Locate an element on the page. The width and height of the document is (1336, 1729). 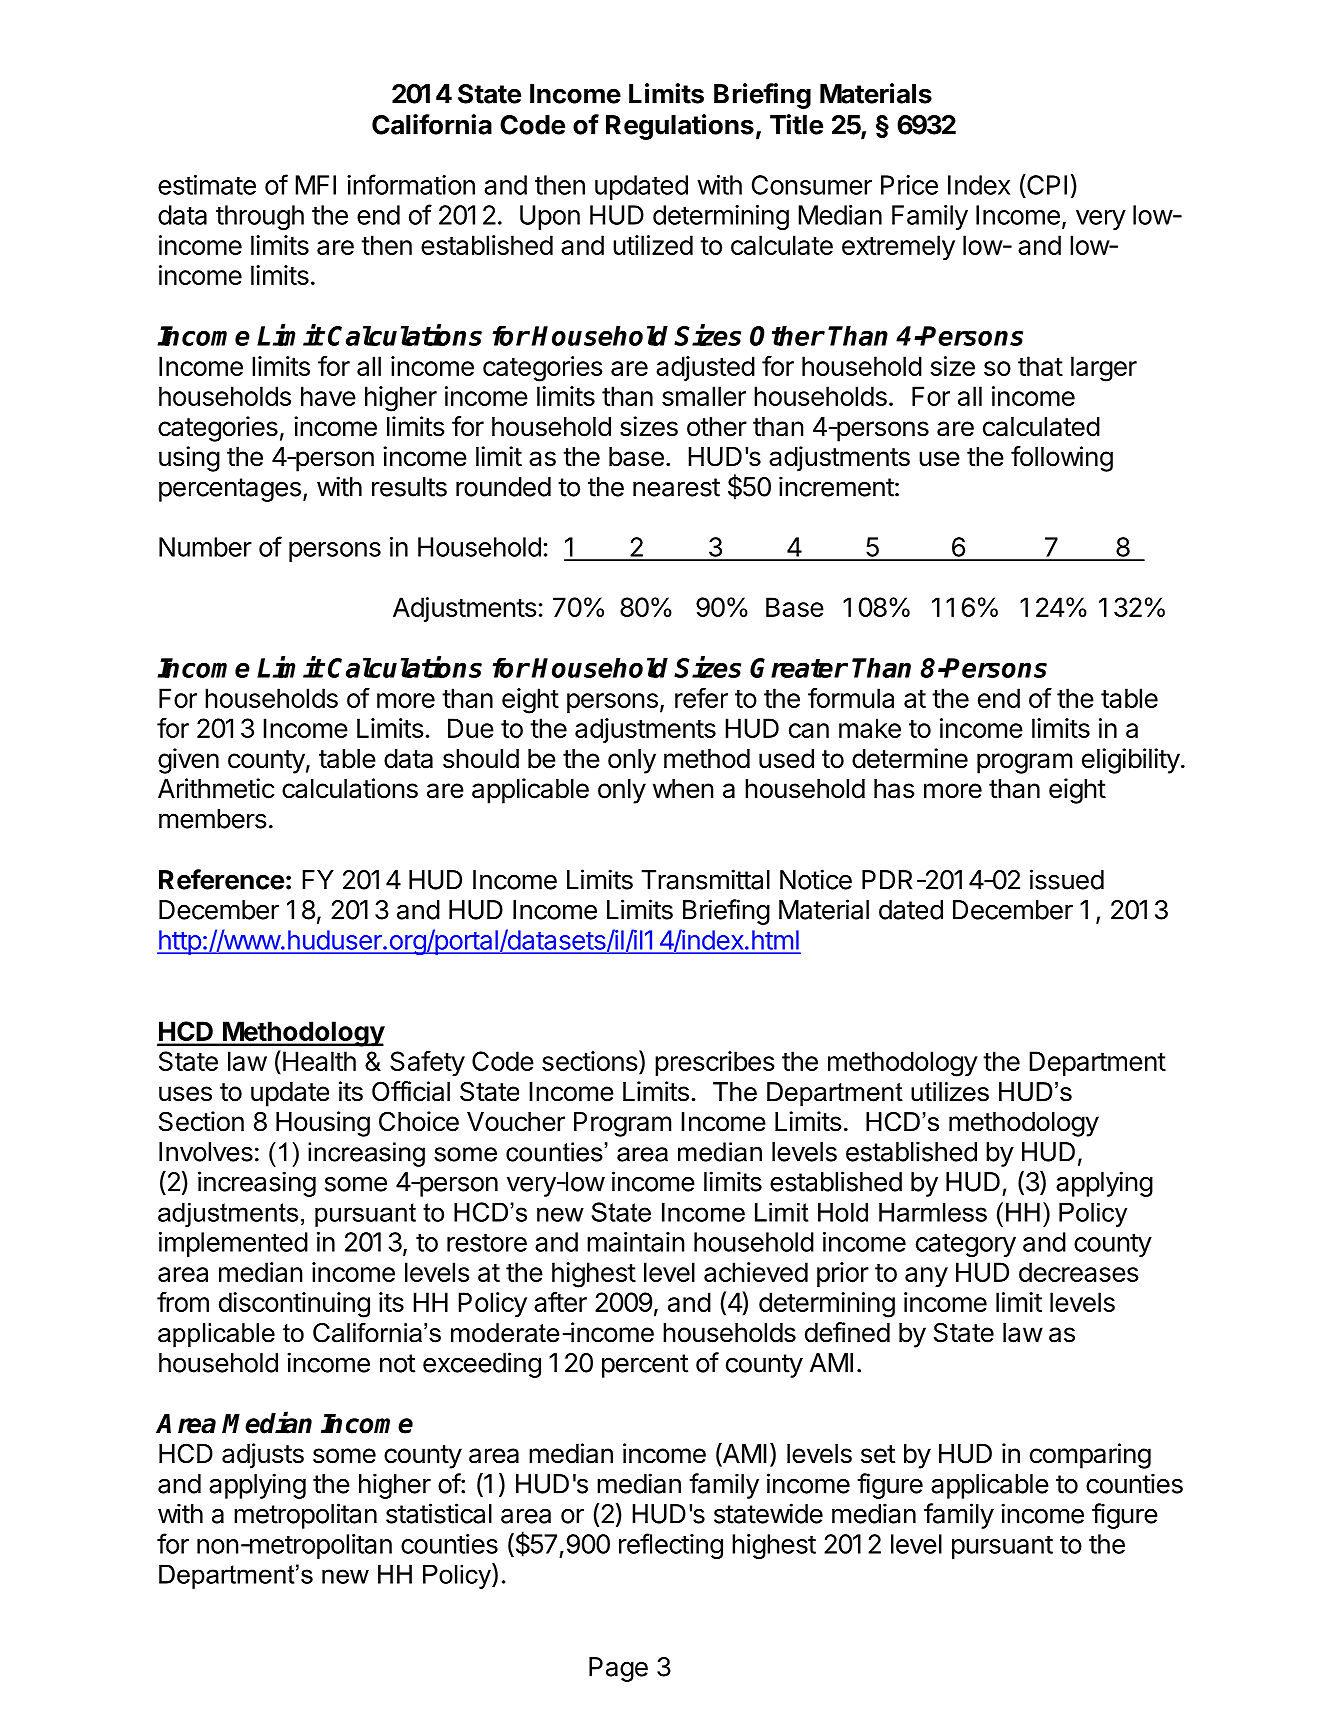
decreases is located at coordinates (1079, 1272).
